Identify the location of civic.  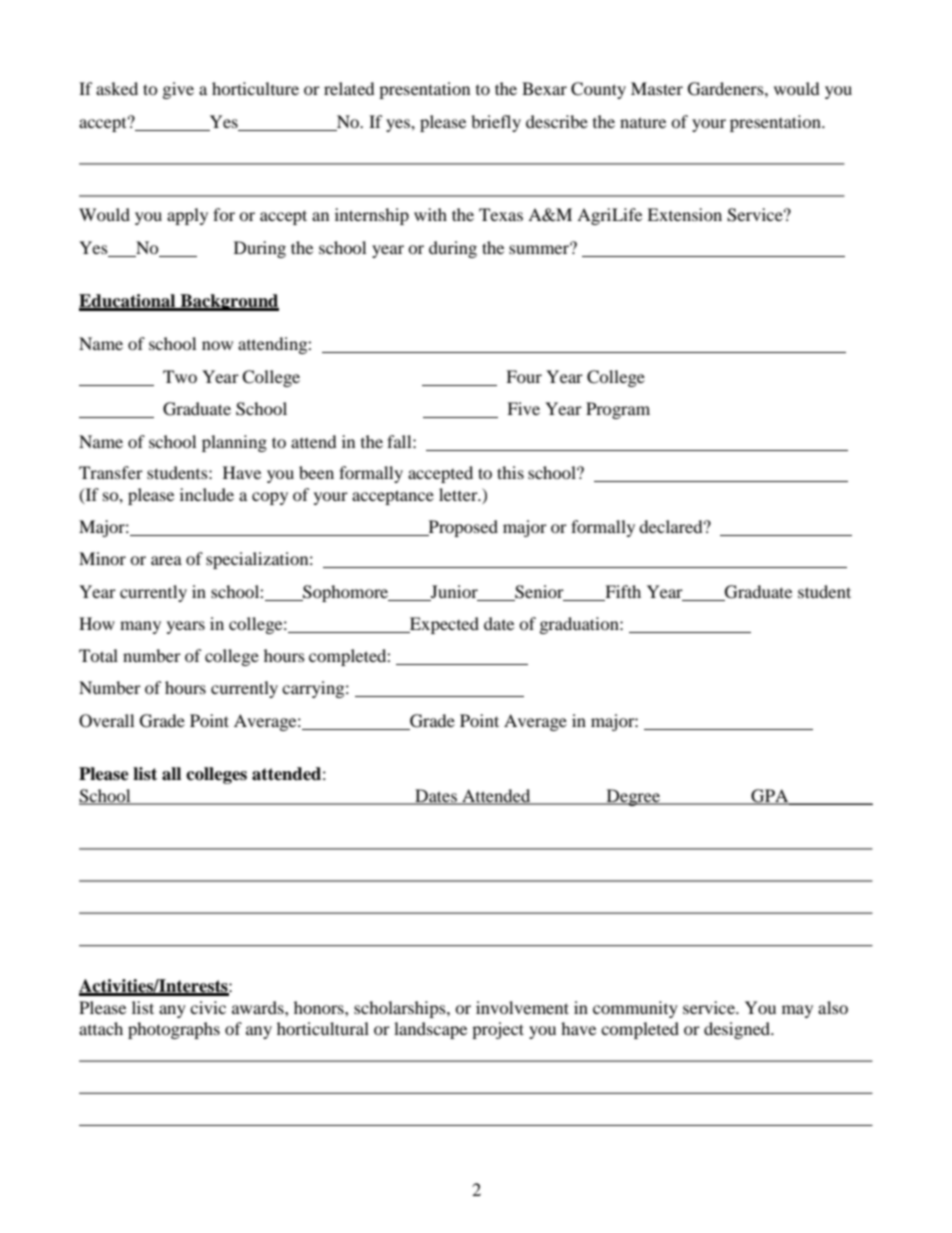
(208, 1007).
